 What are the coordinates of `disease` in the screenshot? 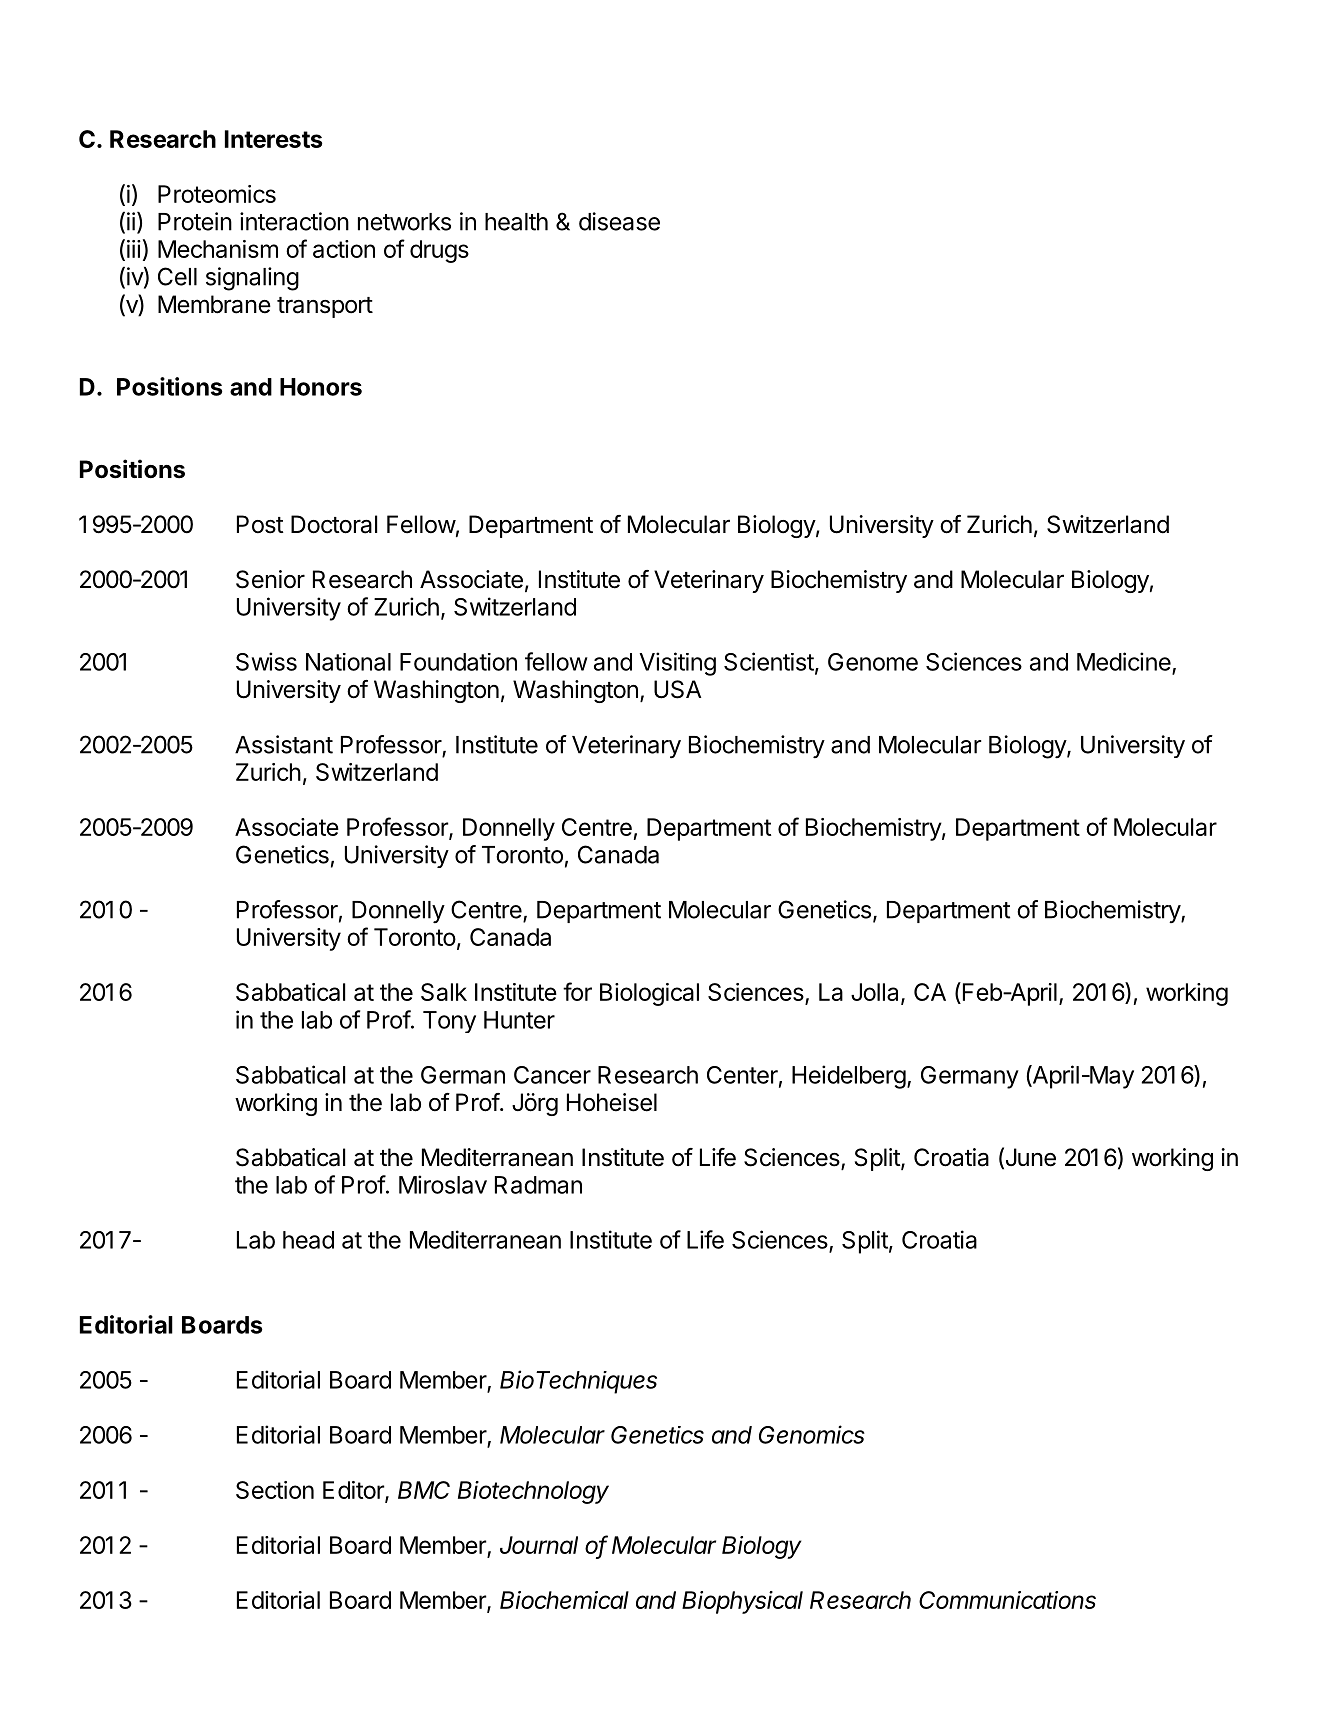 It's located at (619, 221).
